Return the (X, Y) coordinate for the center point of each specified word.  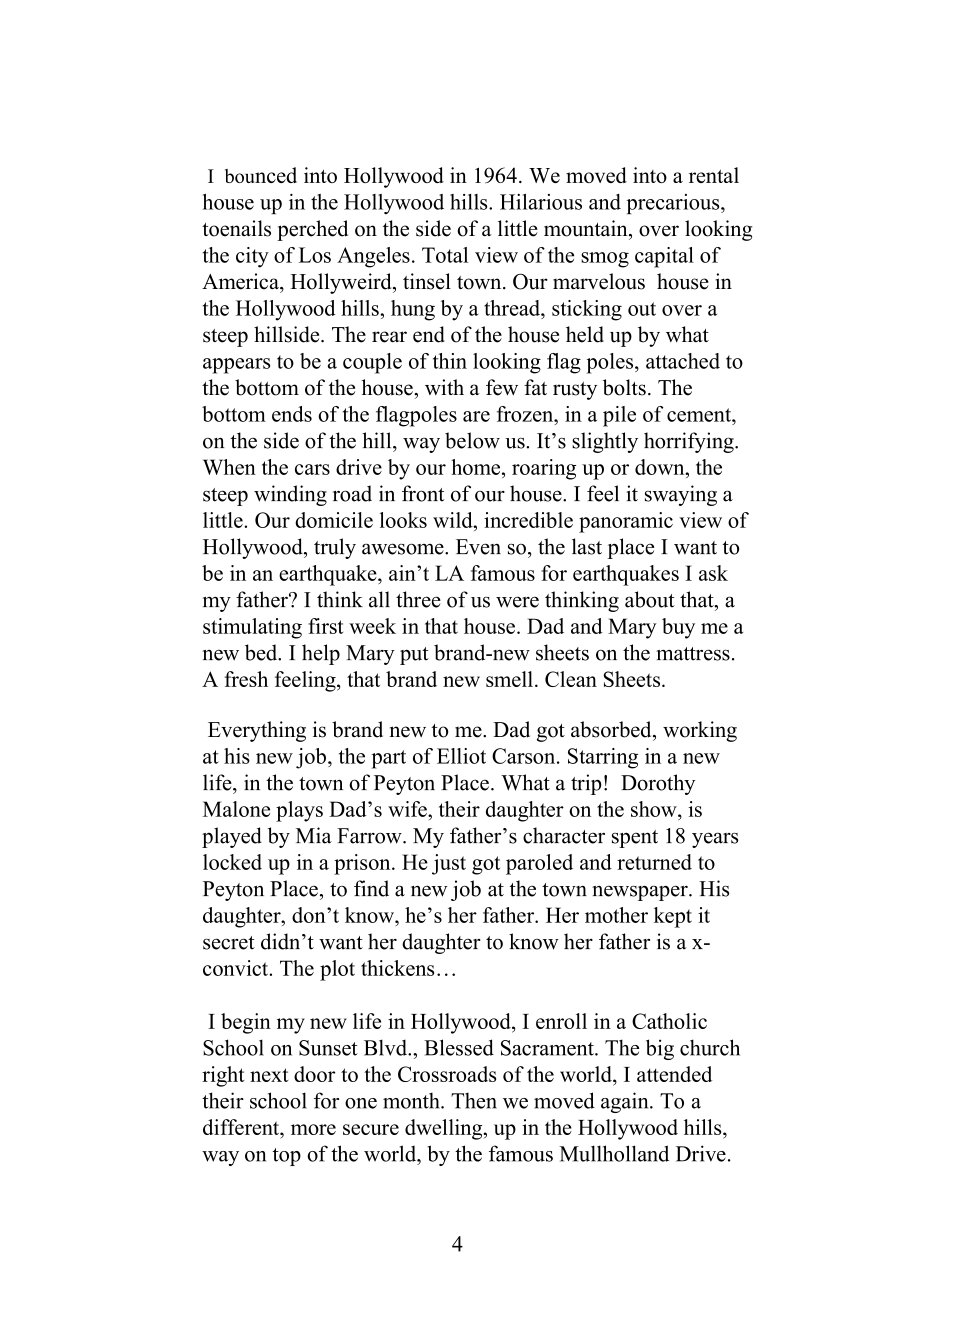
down (661, 467)
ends (292, 414)
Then (474, 1101)
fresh (246, 679)
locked (232, 862)
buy (678, 628)
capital (664, 257)
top (287, 1157)
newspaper (641, 893)
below (472, 440)
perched (312, 230)
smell (509, 679)
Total (445, 255)
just (449, 864)
